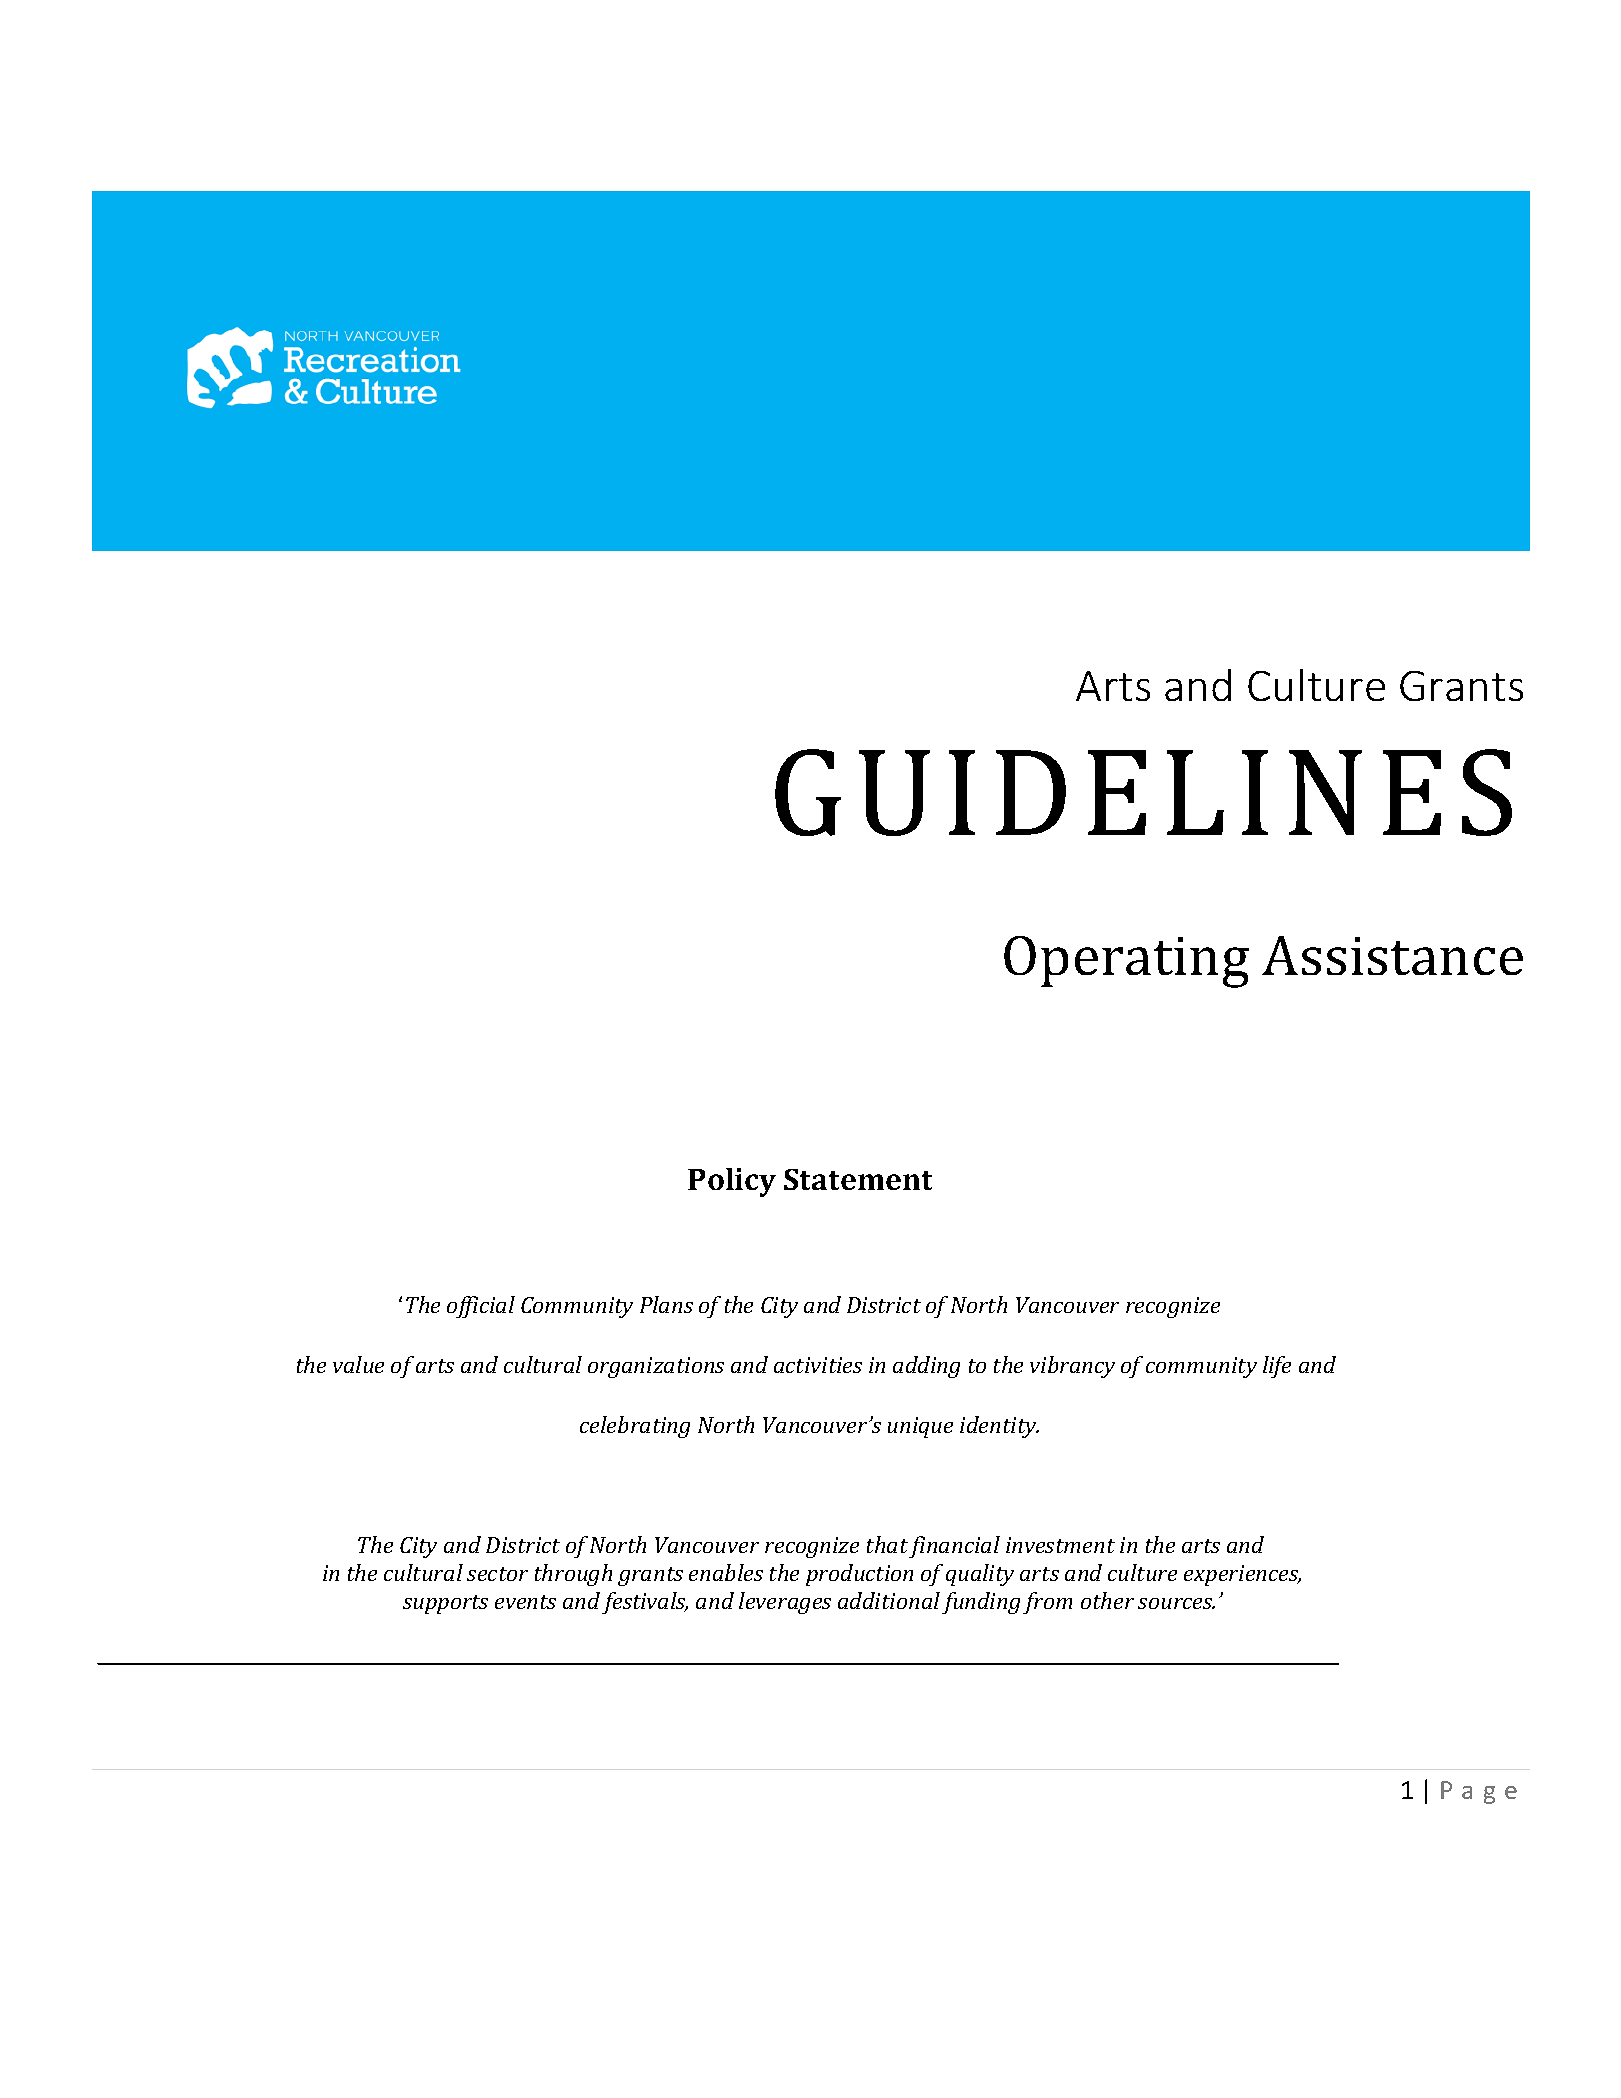 The image size is (1621, 2098). What do you see at coordinates (858, 1179) in the screenshot?
I see `Statement` at bounding box center [858, 1179].
